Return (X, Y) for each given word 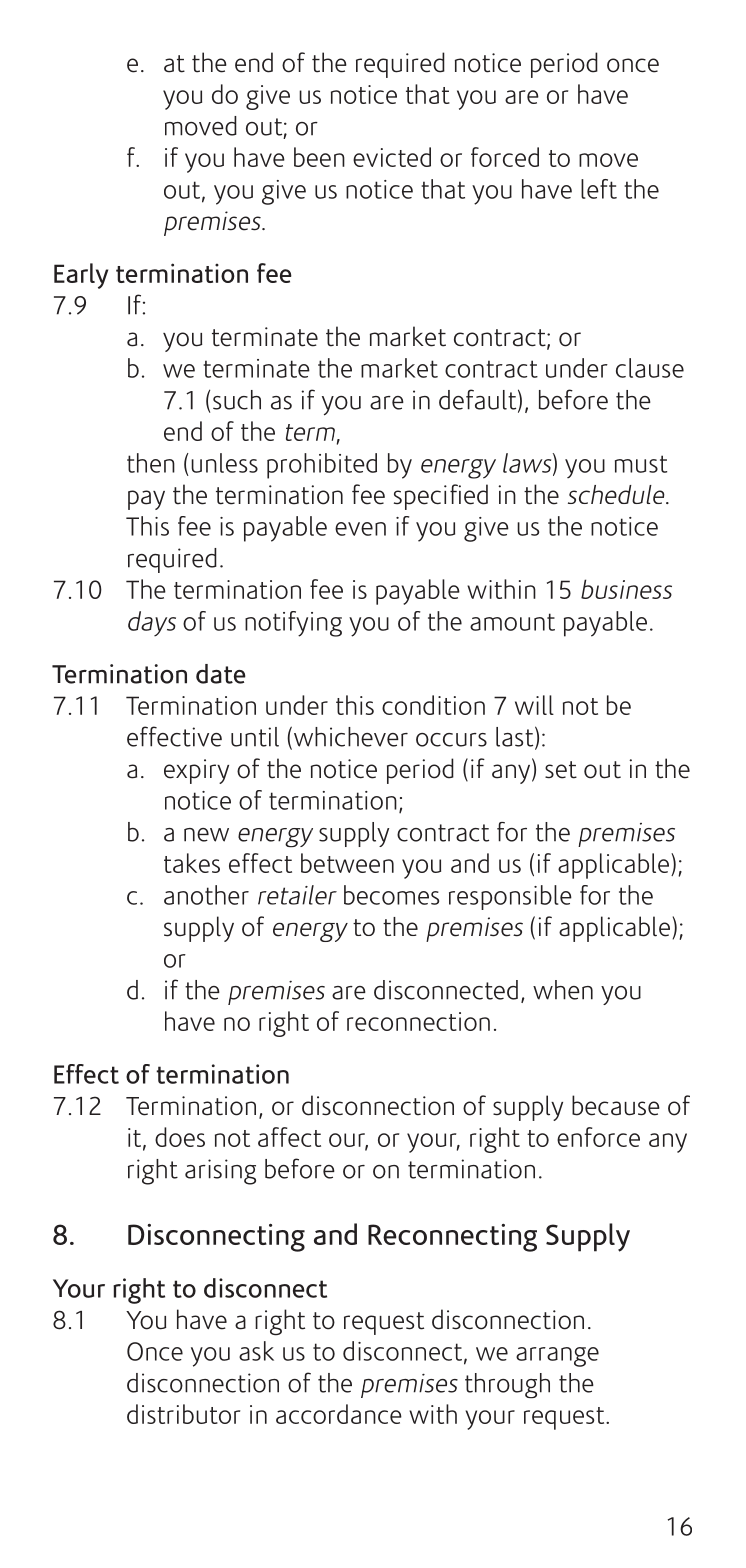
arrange (557, 1357)
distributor (183, 1414)
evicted (392, 157)
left (599, 189)
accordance (339, 1414)
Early (81, 276)
